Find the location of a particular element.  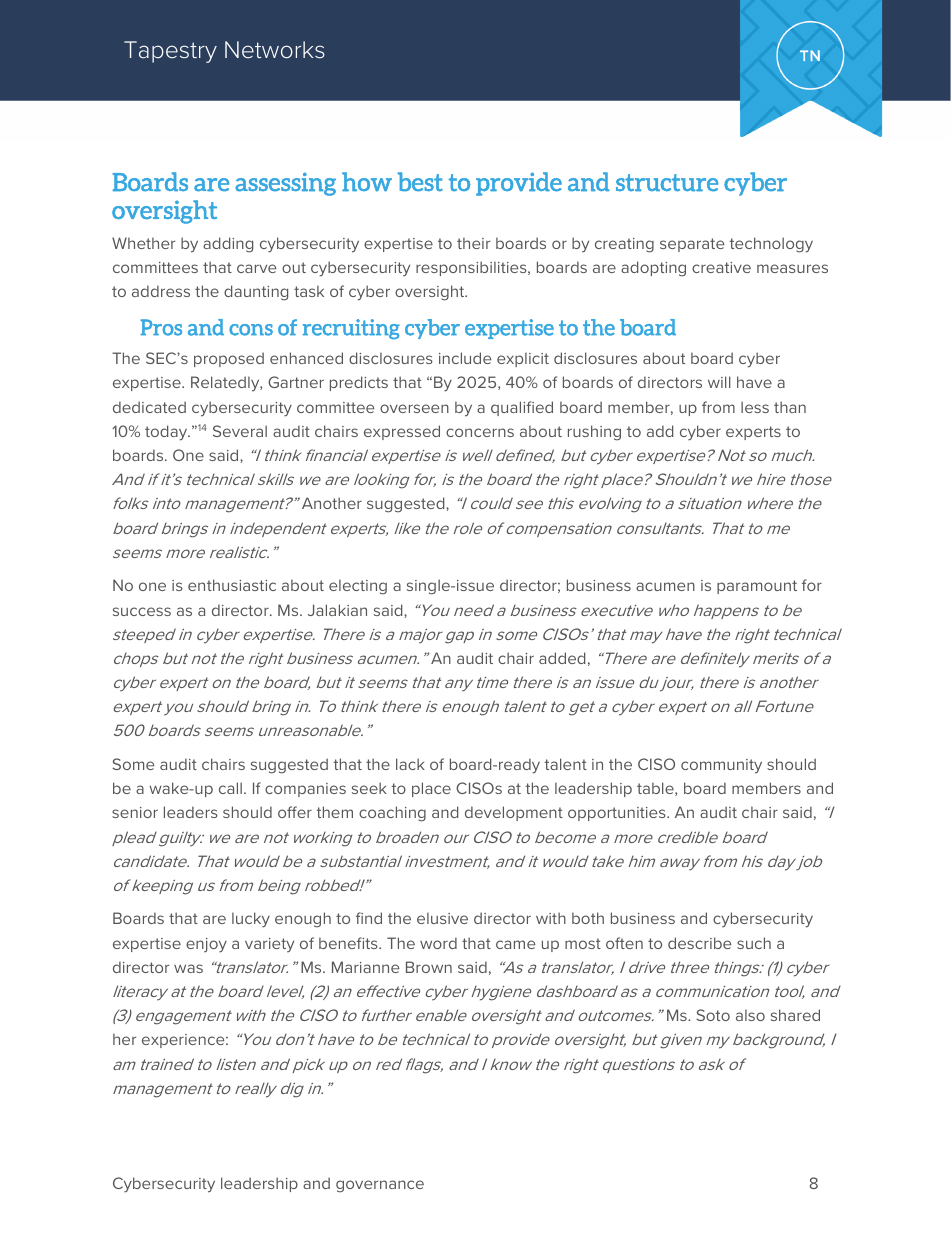

added is located at coordinates (562, 658).
